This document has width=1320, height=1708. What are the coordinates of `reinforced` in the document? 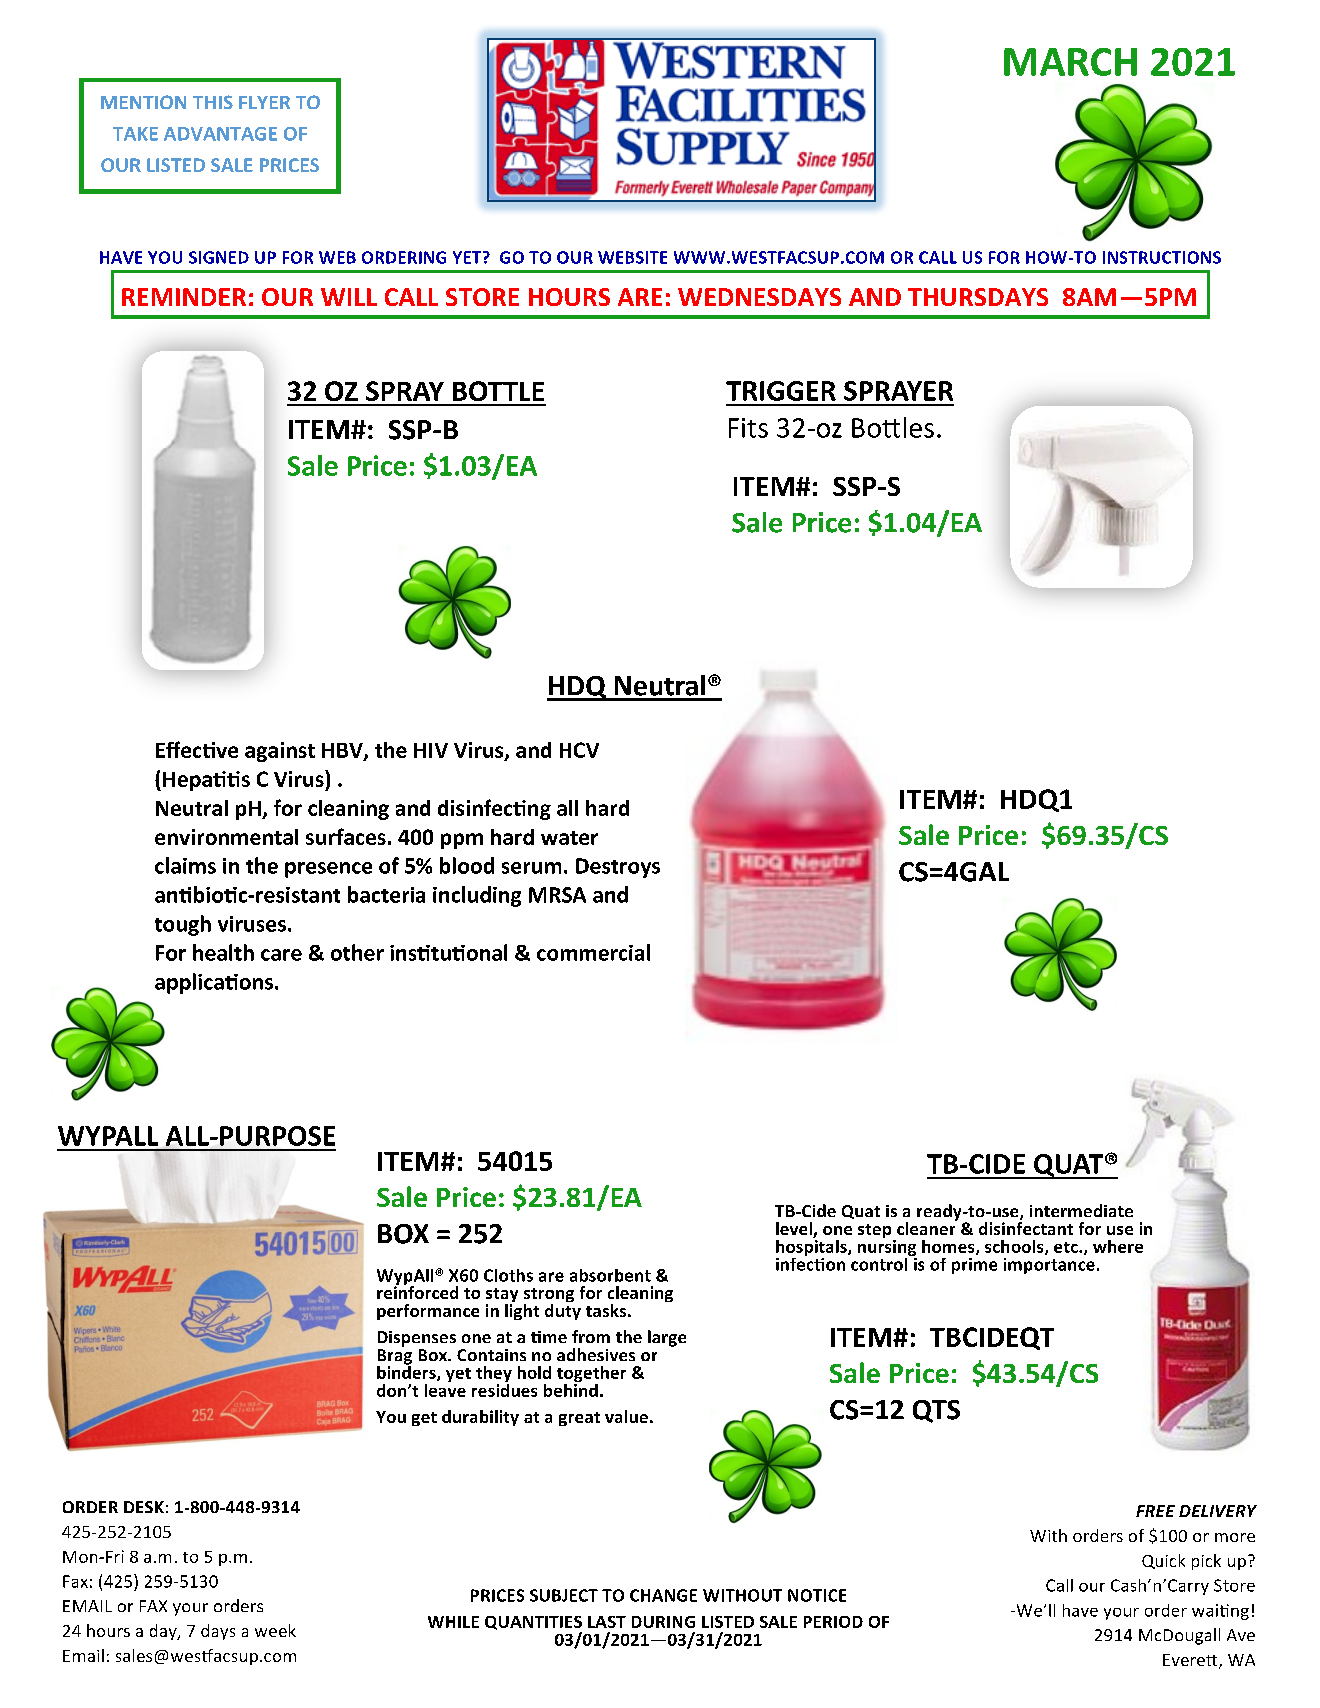 It's located at (417, 1291).
